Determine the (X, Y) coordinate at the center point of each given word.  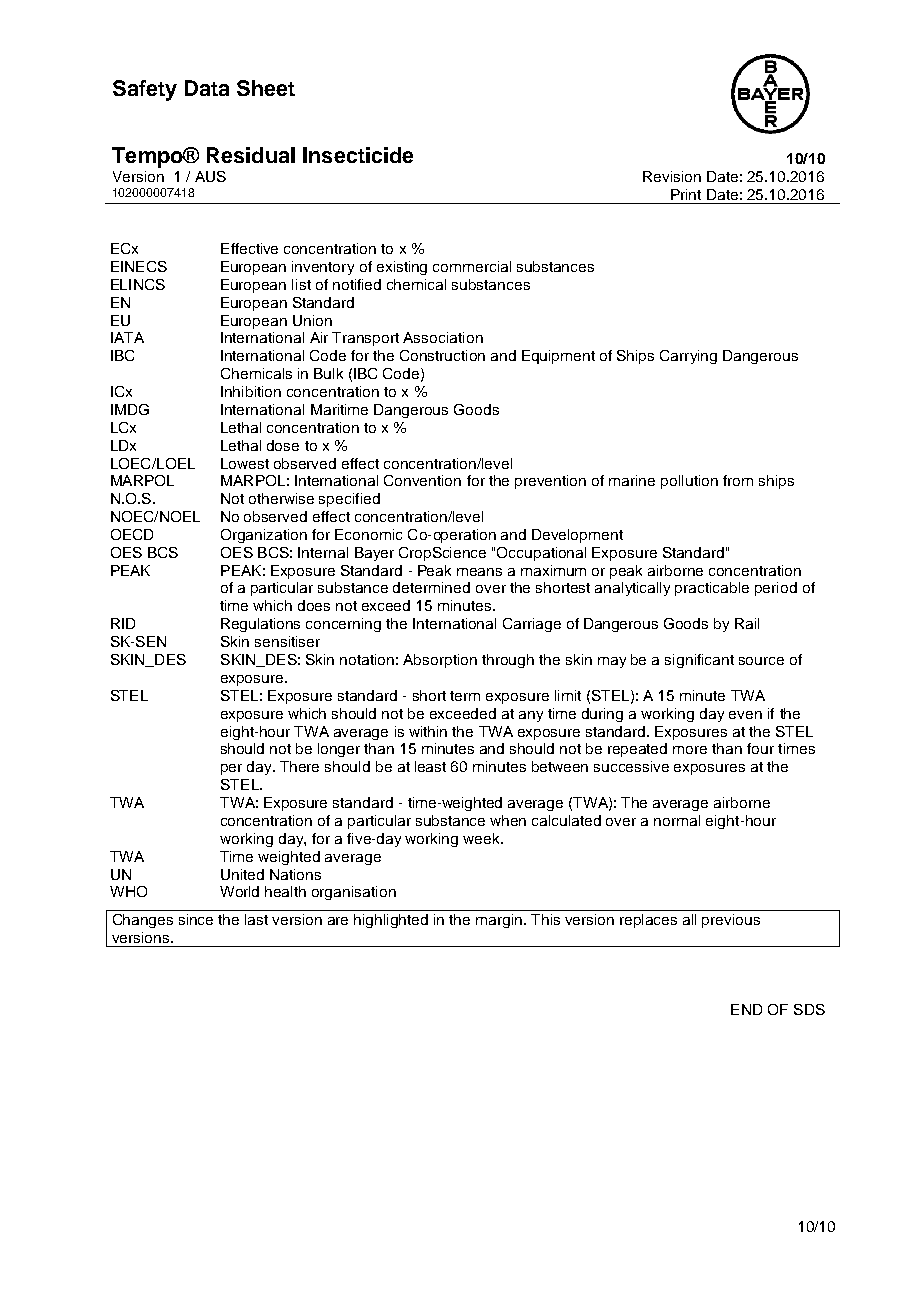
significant (699, 661)
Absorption (440, 661)
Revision (672, 176)
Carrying (688, 357)
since (196, 919)
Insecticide (358, 155)
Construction (442, 355)
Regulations (260, 625)
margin (500, 921)
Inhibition (251, 391)
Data (207, 88)
